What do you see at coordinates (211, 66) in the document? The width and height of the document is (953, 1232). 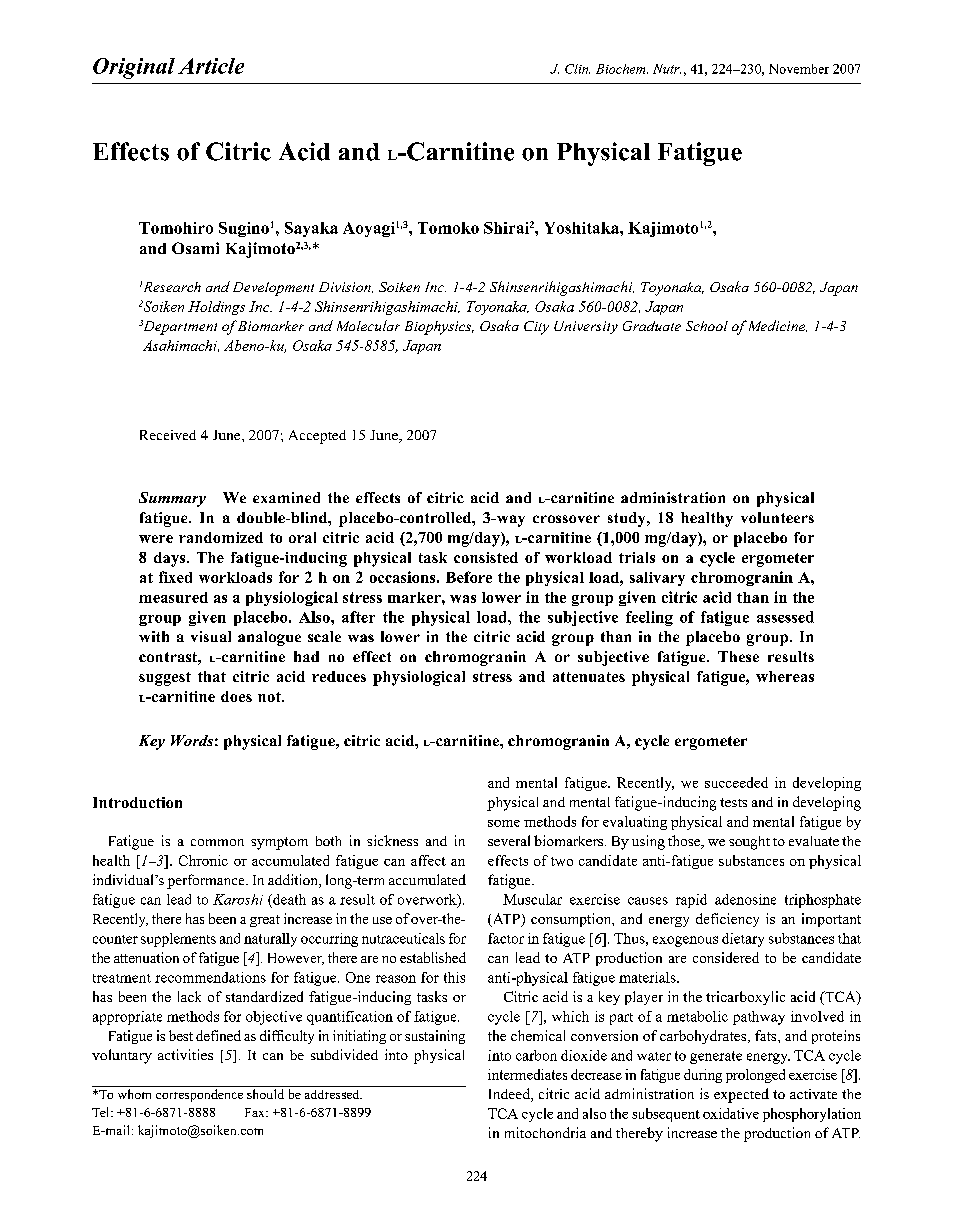 I see `Article` at bounding box center [211, 66].
